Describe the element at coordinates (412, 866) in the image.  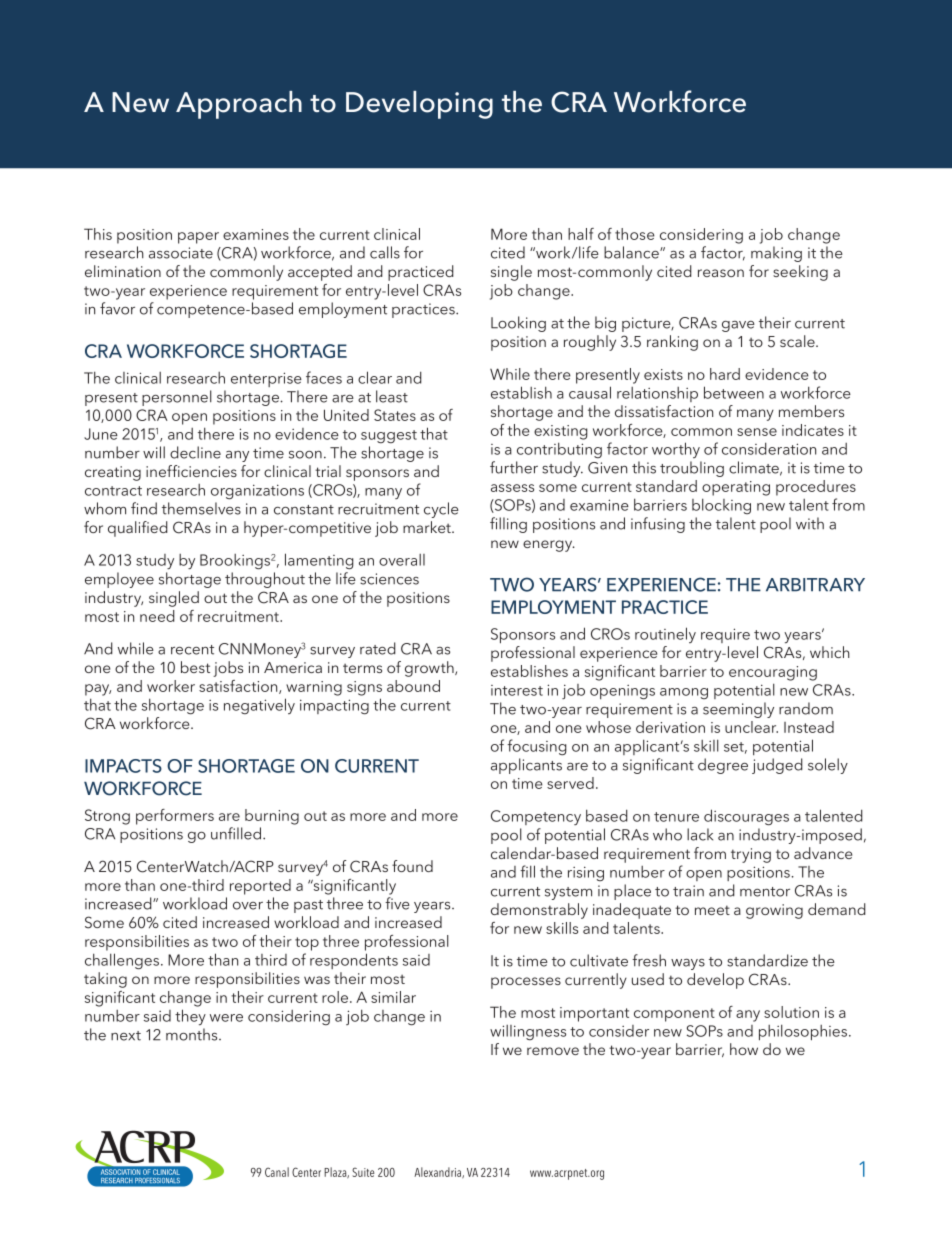
I see `found` at that location.
